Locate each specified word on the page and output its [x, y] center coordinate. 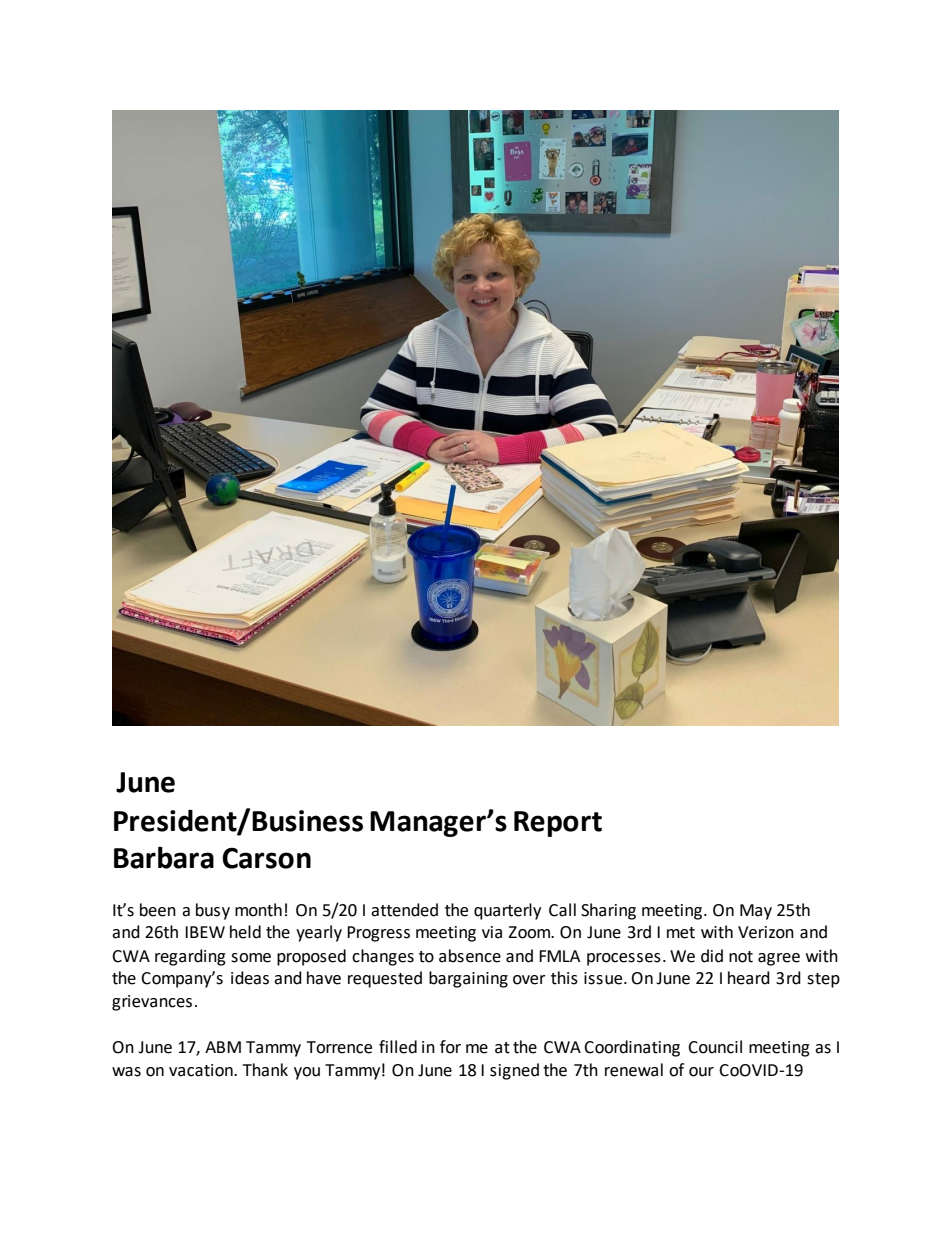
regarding [190, 957]
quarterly [507, 911]
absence [470, 956]
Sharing [608, 911]
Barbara [164, 857]
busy [213, 911]
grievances [152, 1003]
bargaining [468, 979]
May [756, 912]
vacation [202, 1070]
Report [558, 824]
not [741, 957]
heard [749, 978]
